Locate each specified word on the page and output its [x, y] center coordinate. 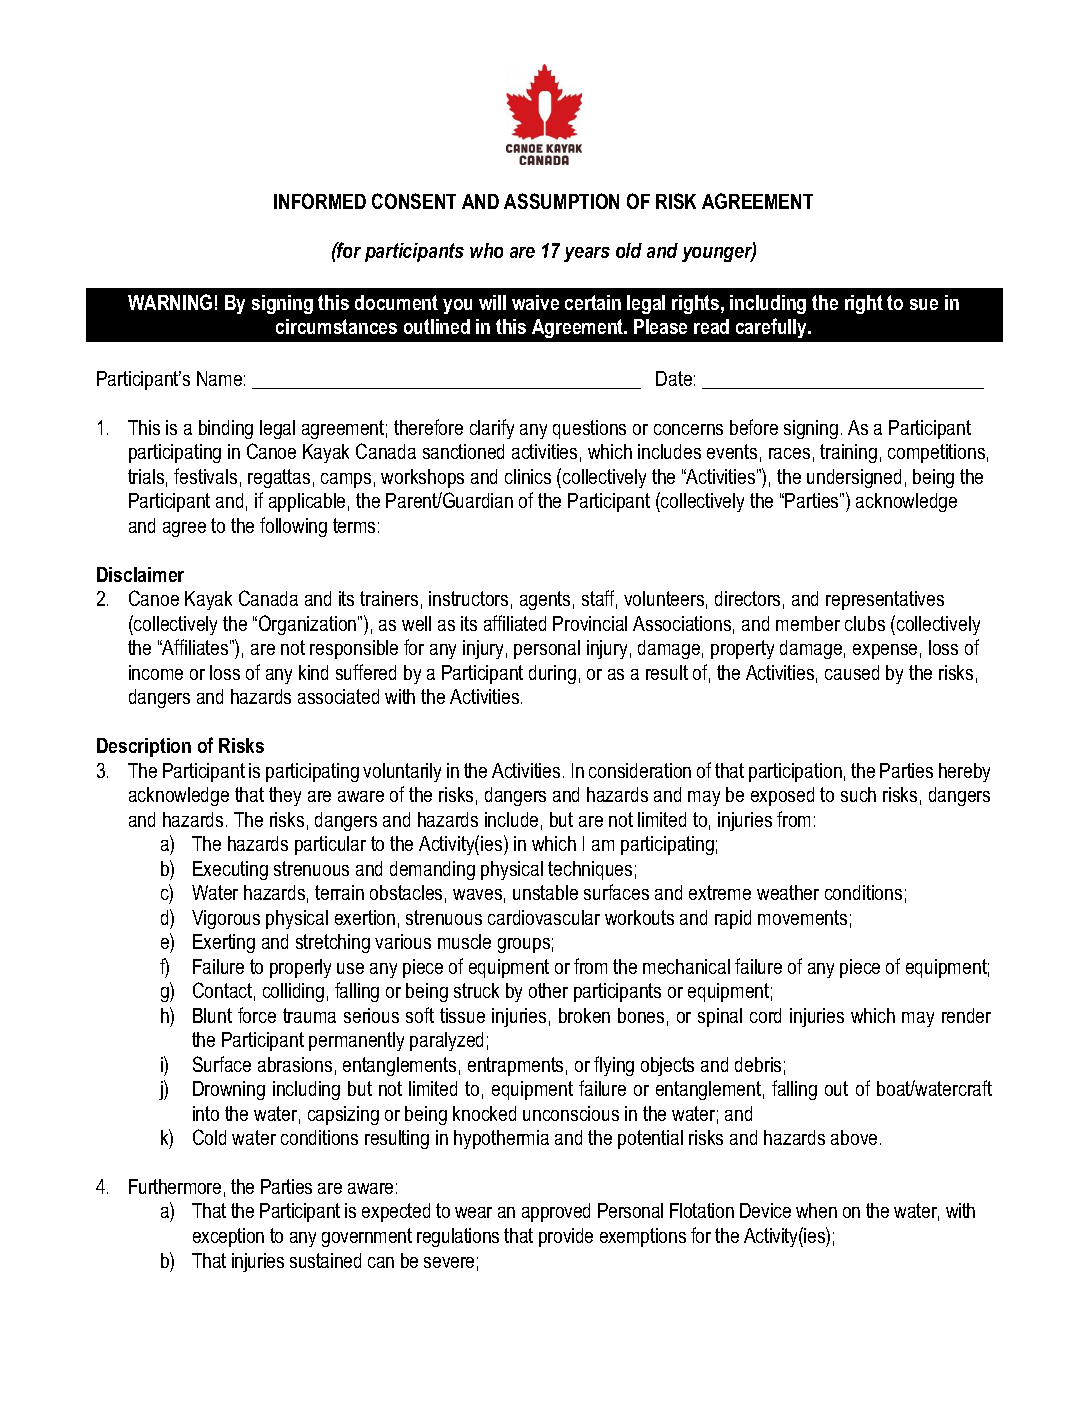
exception [228, 1237]
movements [802, 917]
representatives [885, 600]
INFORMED [320, 201]
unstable [545, 892]
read [711, 326]
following [293, 527]
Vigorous [226, 919]
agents [545, 600]
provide [566, 1237]
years [587, 254]
